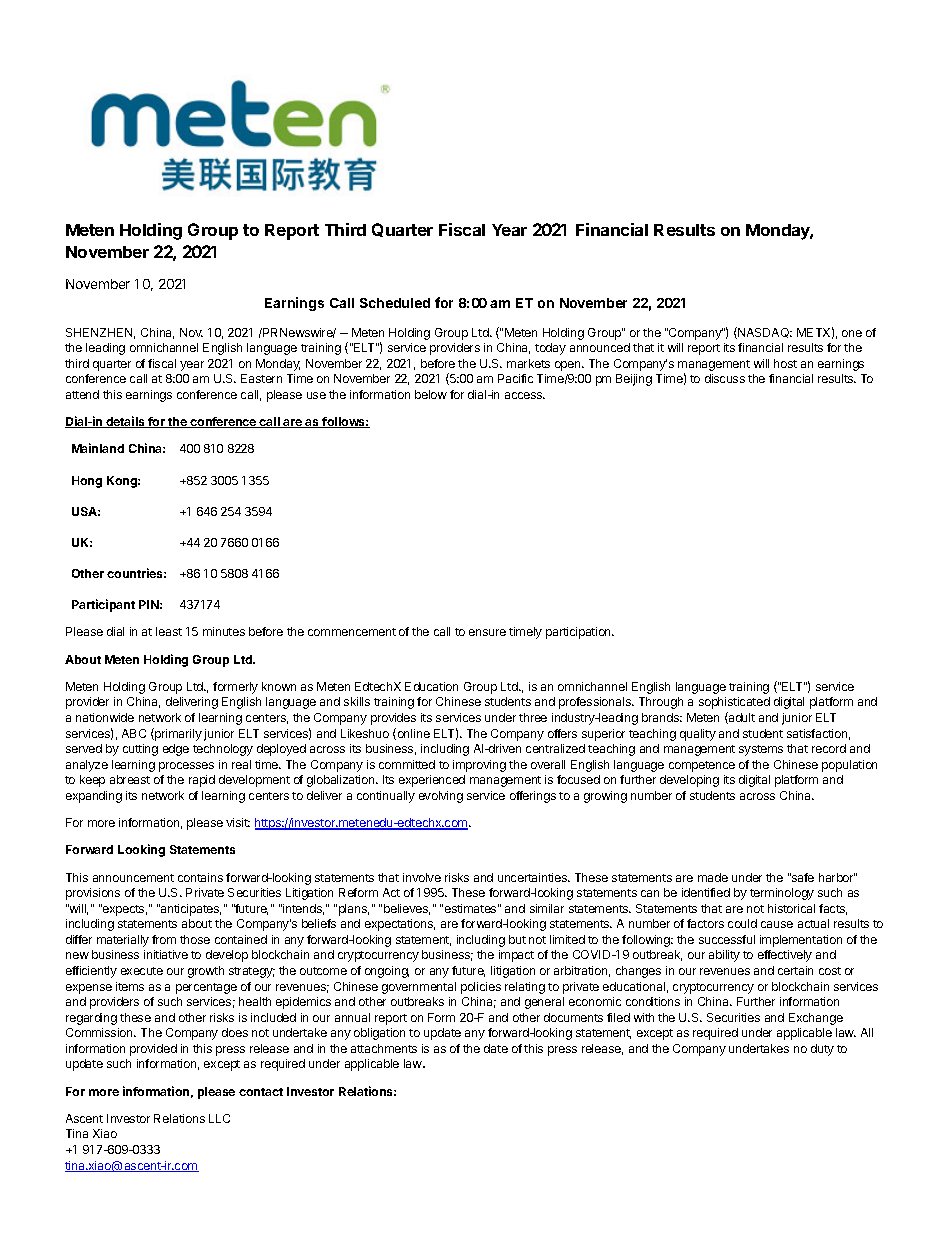  What do you see at coordinates (219, 1118) in the image?
I see `LLC` at bounding box center [219, 1118].
